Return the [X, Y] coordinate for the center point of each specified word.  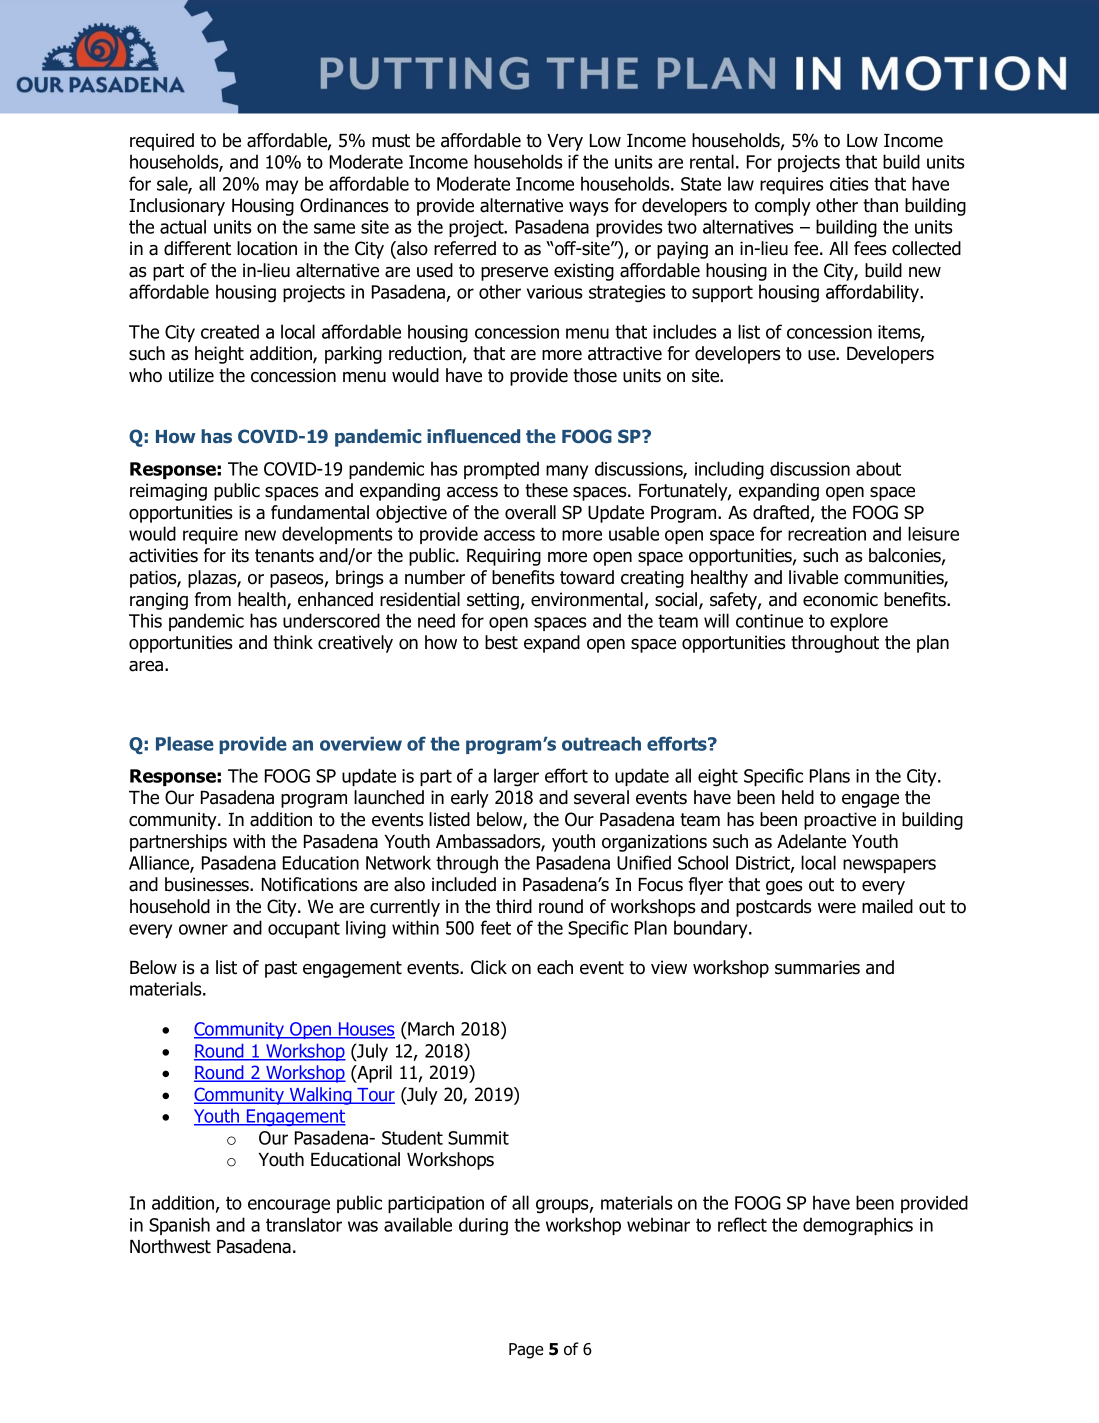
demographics [858, 1226]
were [837, 908]
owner [203, 929]
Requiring [504, 557]
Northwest [170, 1246]
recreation [827, 534]
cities [849, 184]
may [282, 187]
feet [495, 927]
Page [526, 1351]
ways [588, 209]
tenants [284, 556]
